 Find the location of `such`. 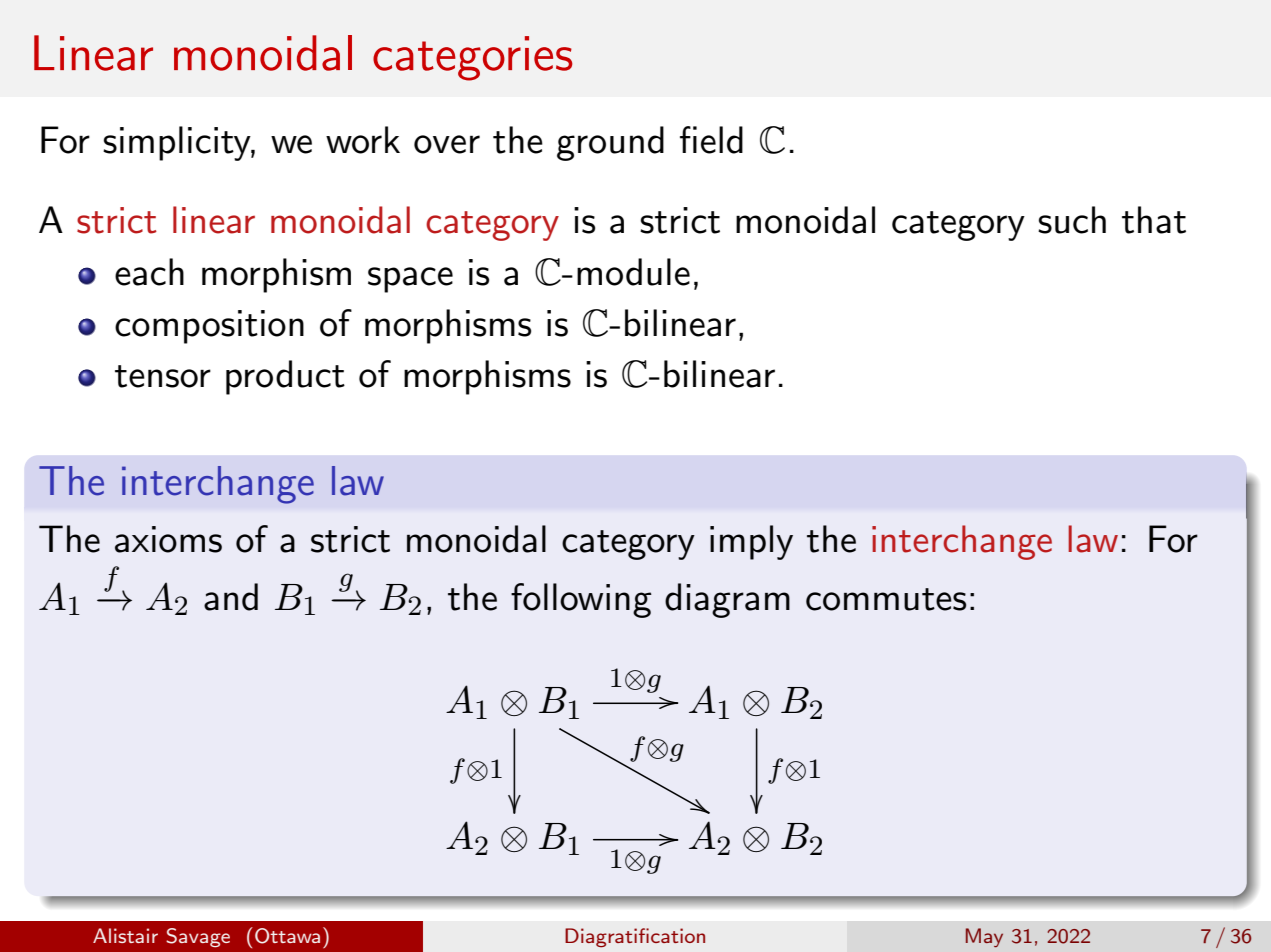

such is located at coordinates (1072, 220).
